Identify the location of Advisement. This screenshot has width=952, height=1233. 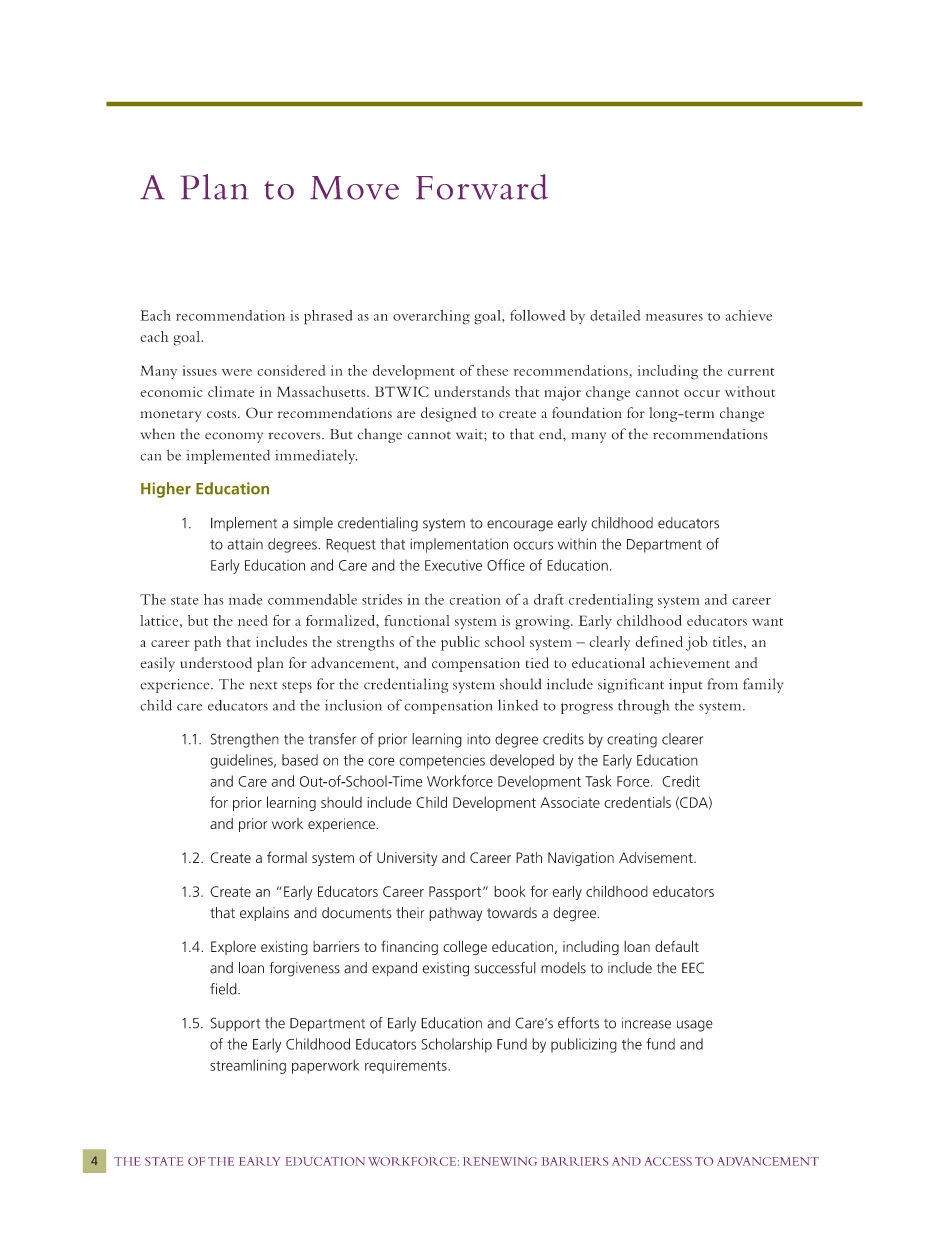
(657, 857).
